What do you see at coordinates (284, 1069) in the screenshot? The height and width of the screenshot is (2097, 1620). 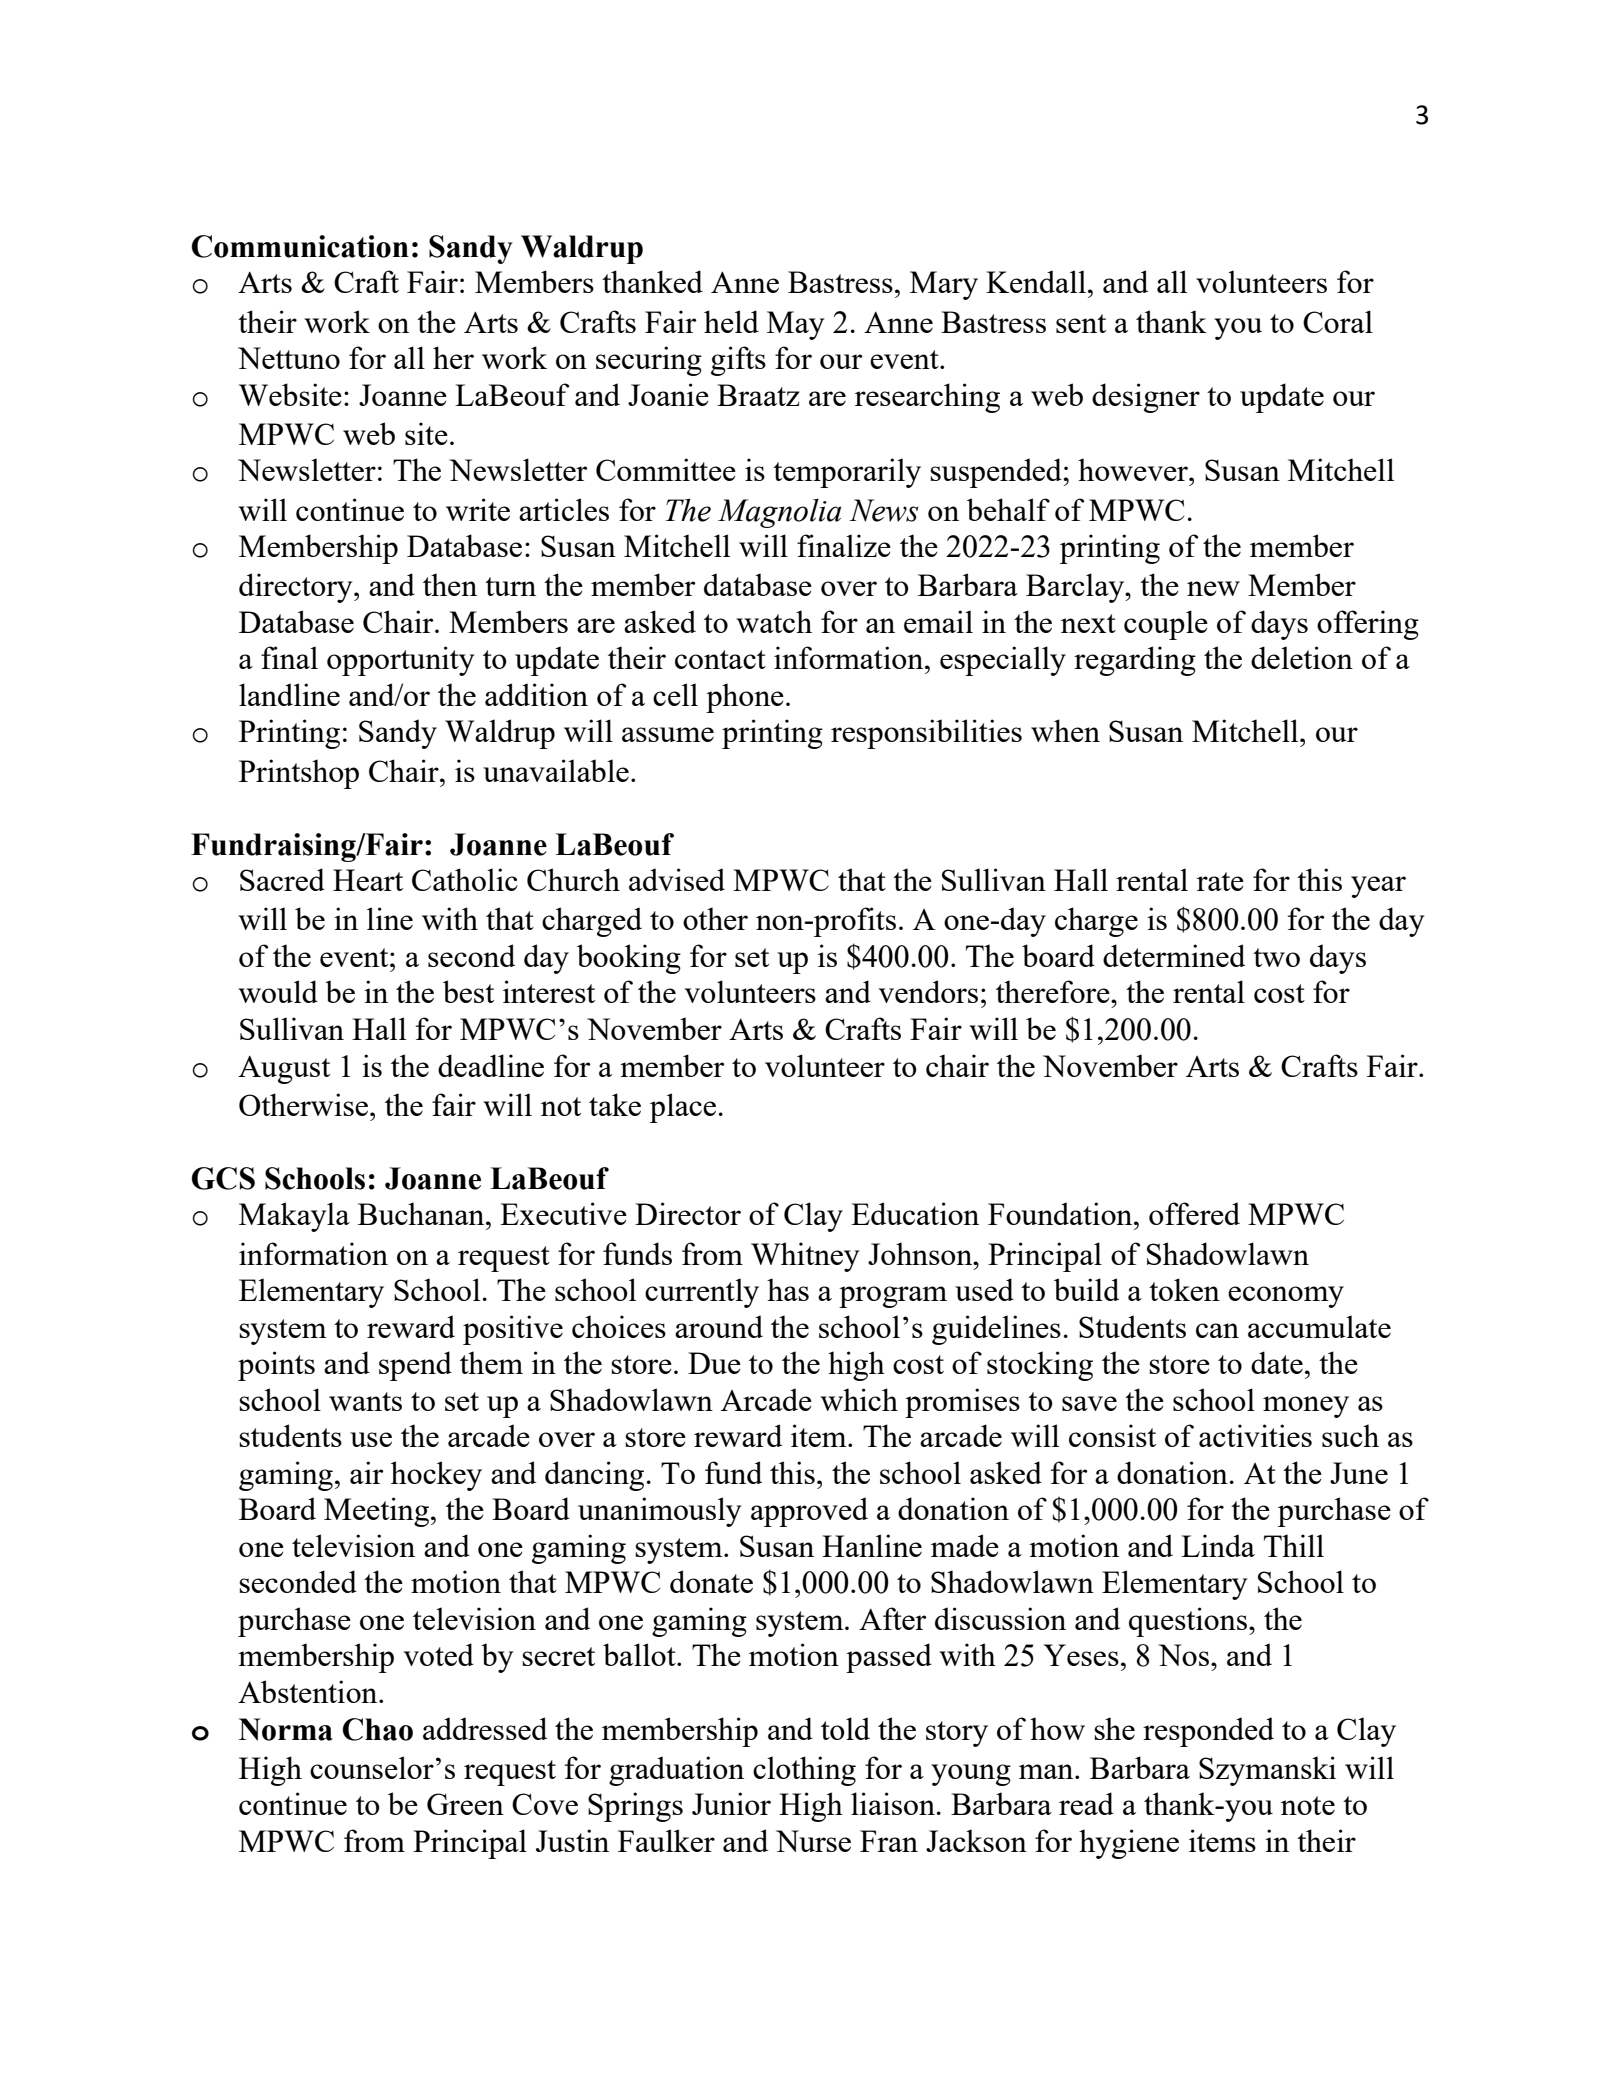 I see `August` at bounding box center [284, 1069].
